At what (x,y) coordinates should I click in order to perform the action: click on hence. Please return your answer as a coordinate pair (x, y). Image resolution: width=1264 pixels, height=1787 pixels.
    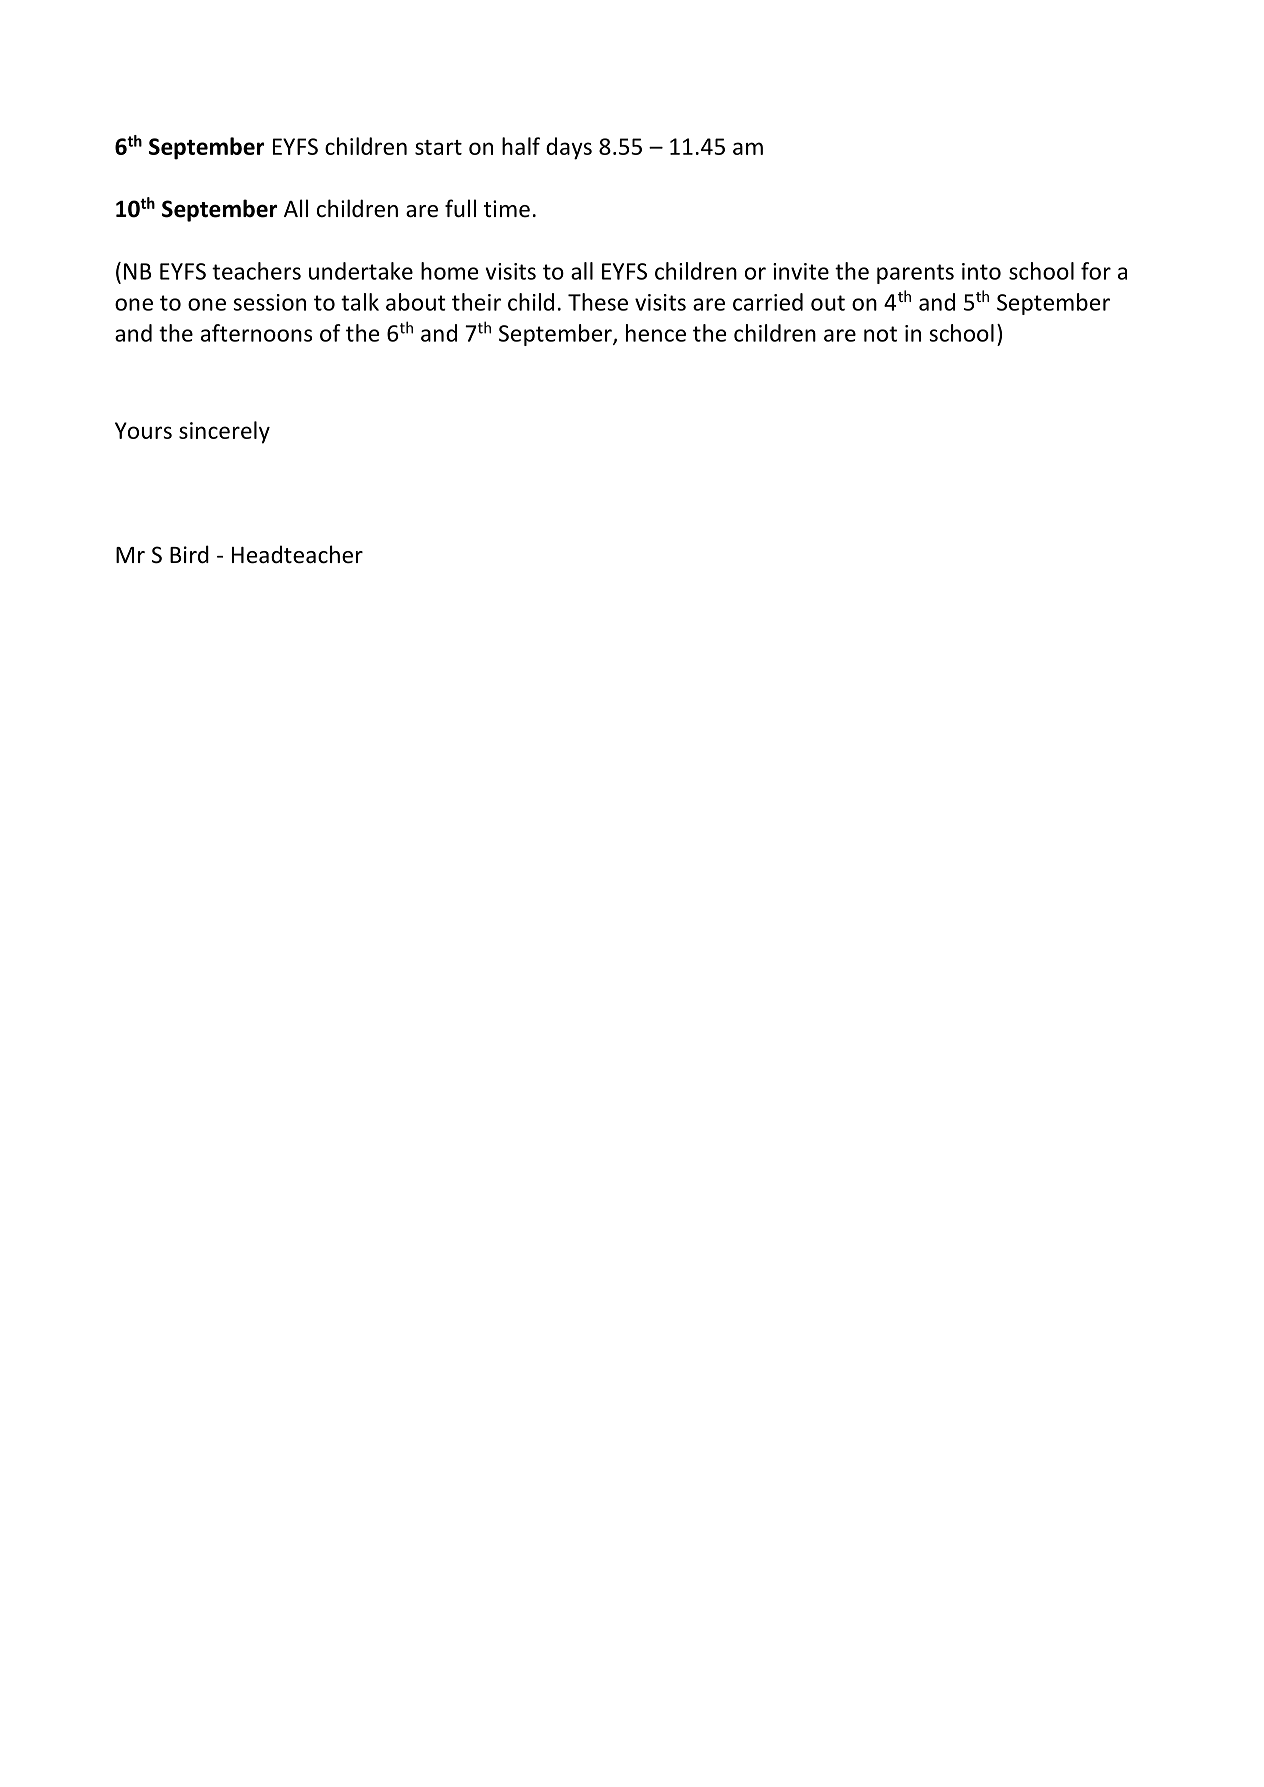
    Looking at the image, I should click on (656, 333).
